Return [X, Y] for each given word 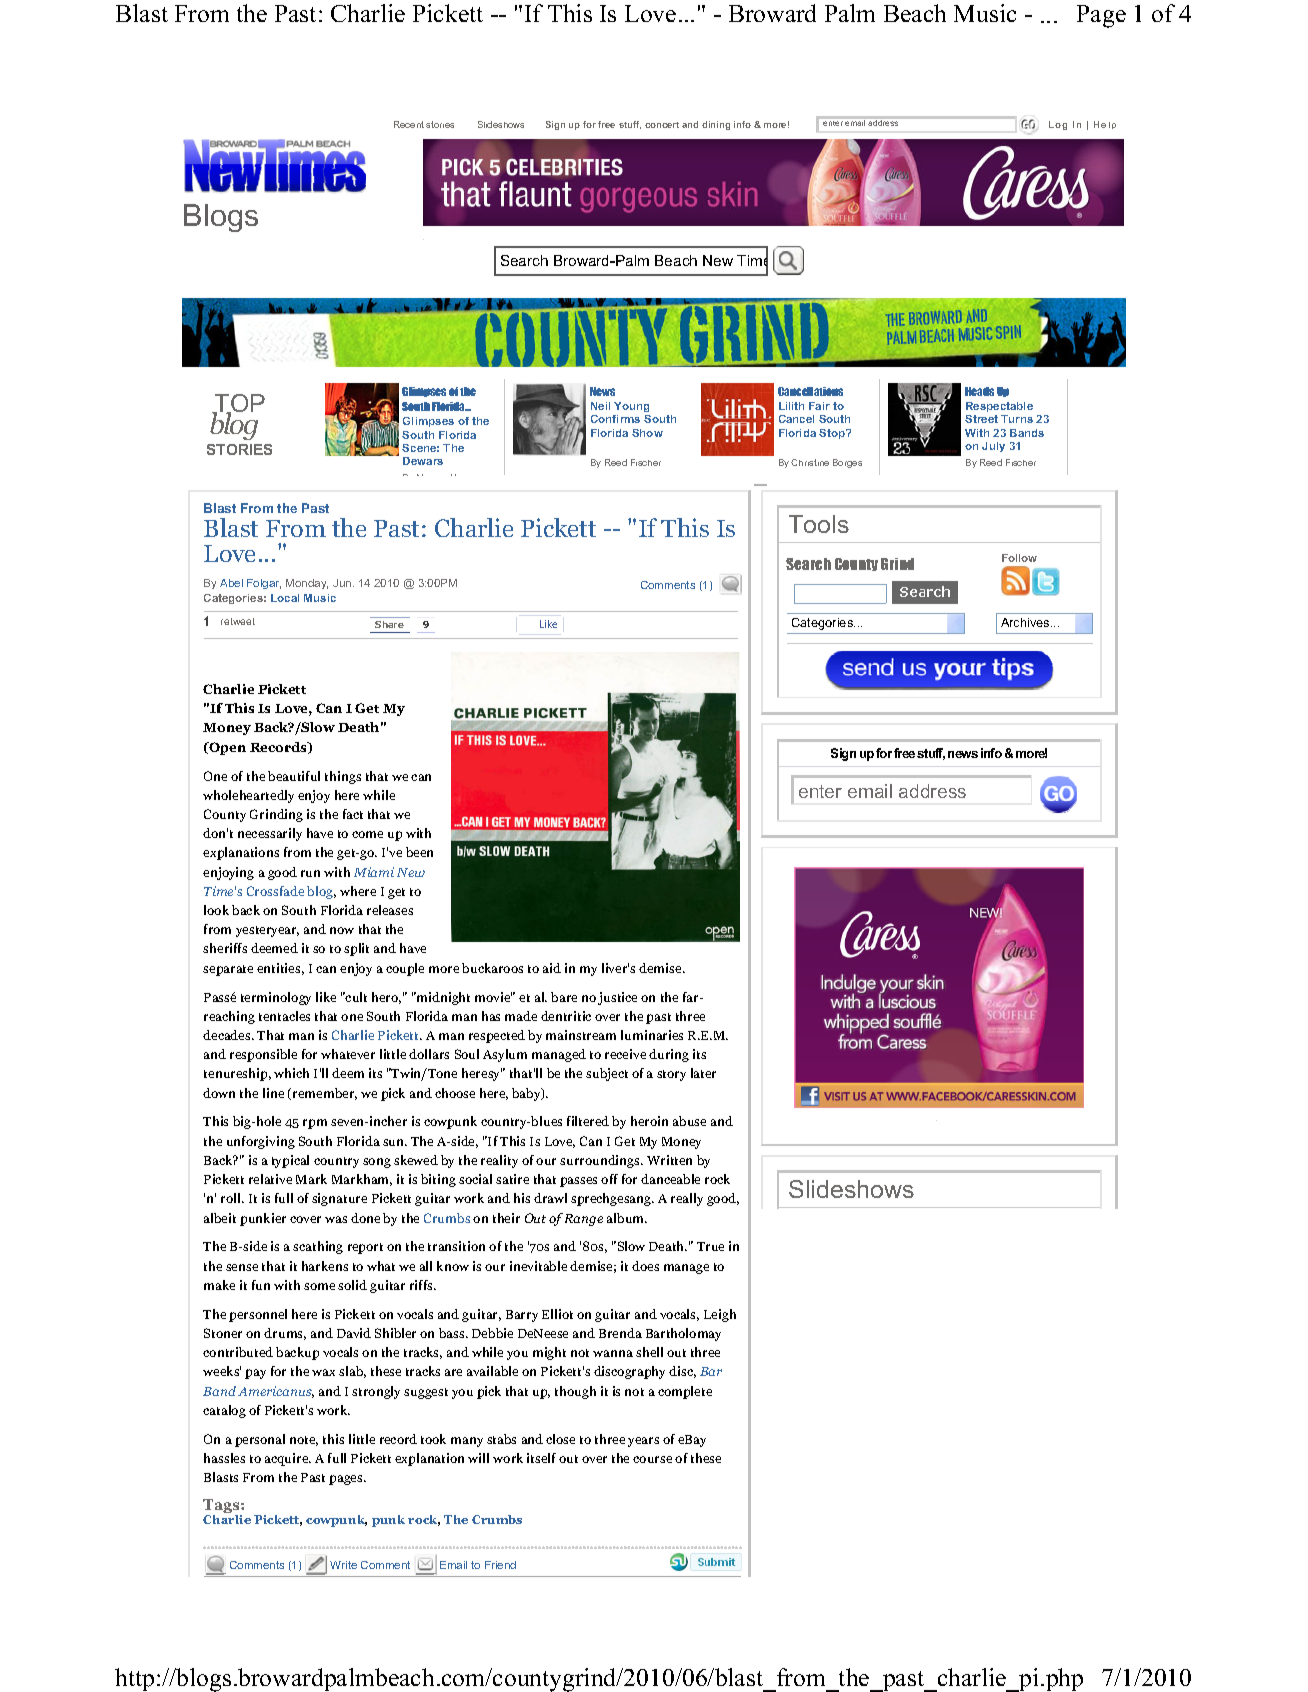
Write [343, 1565]
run [310, 873]
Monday [307, 584]
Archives [1026, 622]
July [993, 447]
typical [290, 1161]
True [710, 1246]
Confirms [615, 419]
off [609, 1179]
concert [662, 125]
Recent [409, 124]
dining [716, 125]
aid [552, 968]
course [652, 1459]
